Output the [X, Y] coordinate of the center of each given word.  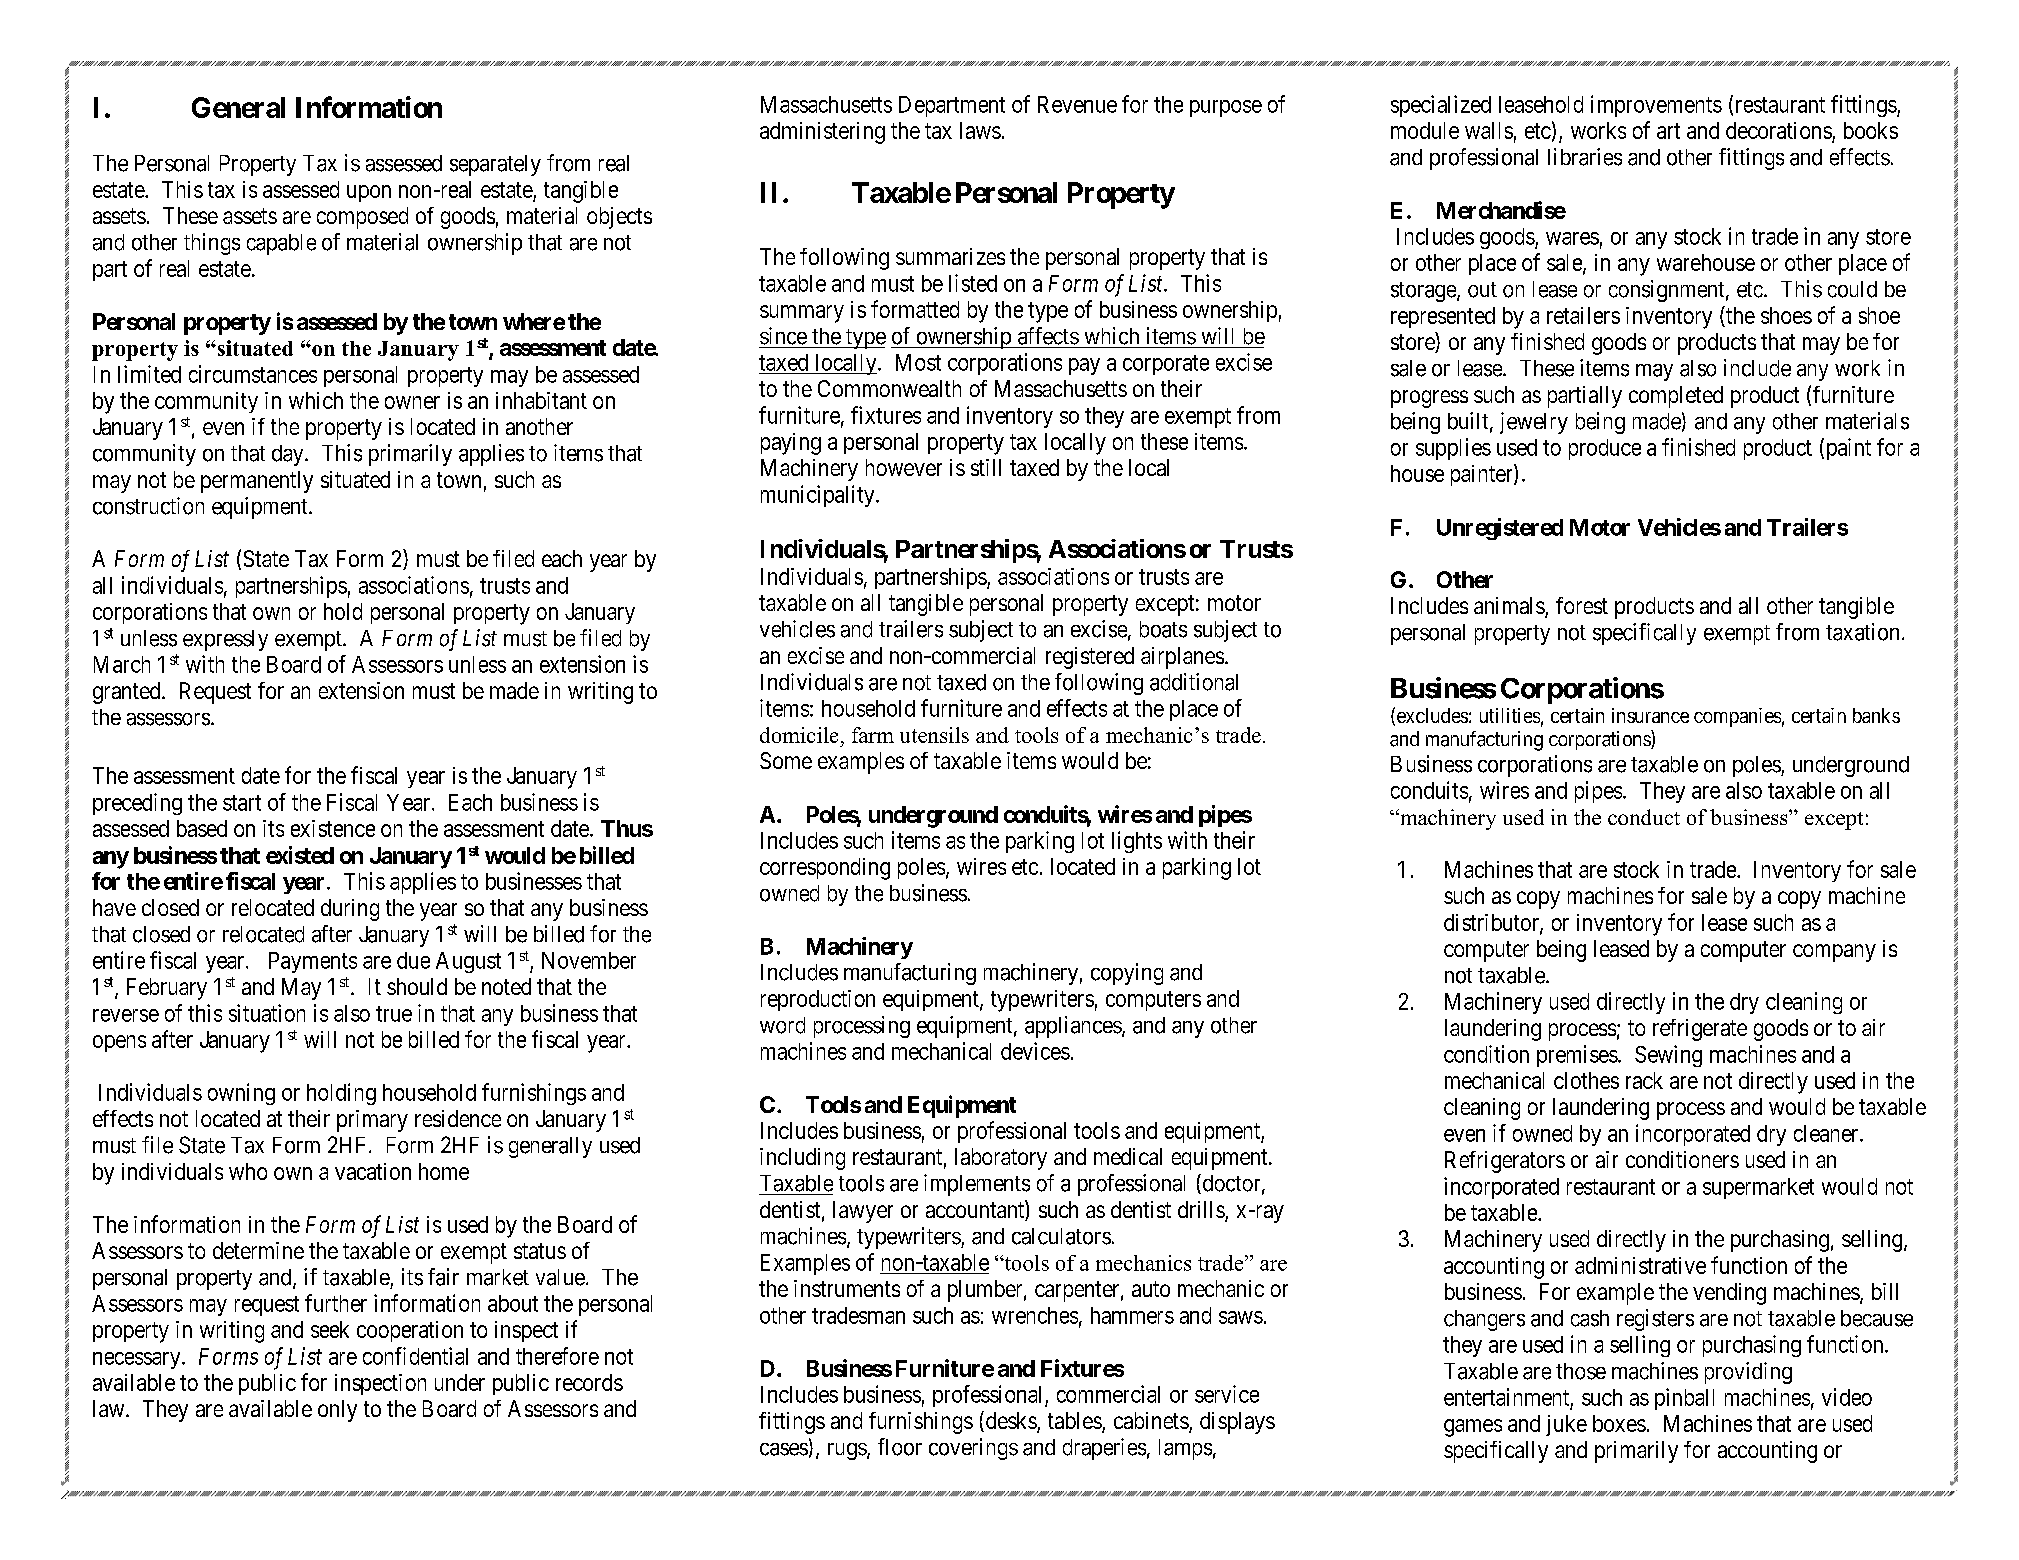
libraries [1585, 157]
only [337, 1411]
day [289, 455]
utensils [934, 735]
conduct [1644, 817]
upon [369, 193]
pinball [1684, 1399]
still [986, 467]
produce [1605, 449]
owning [241, 1094]
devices [1035, 1051]
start [242, 803]
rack [1644, 1080]
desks [1010, 1421]
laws [980, 130]
